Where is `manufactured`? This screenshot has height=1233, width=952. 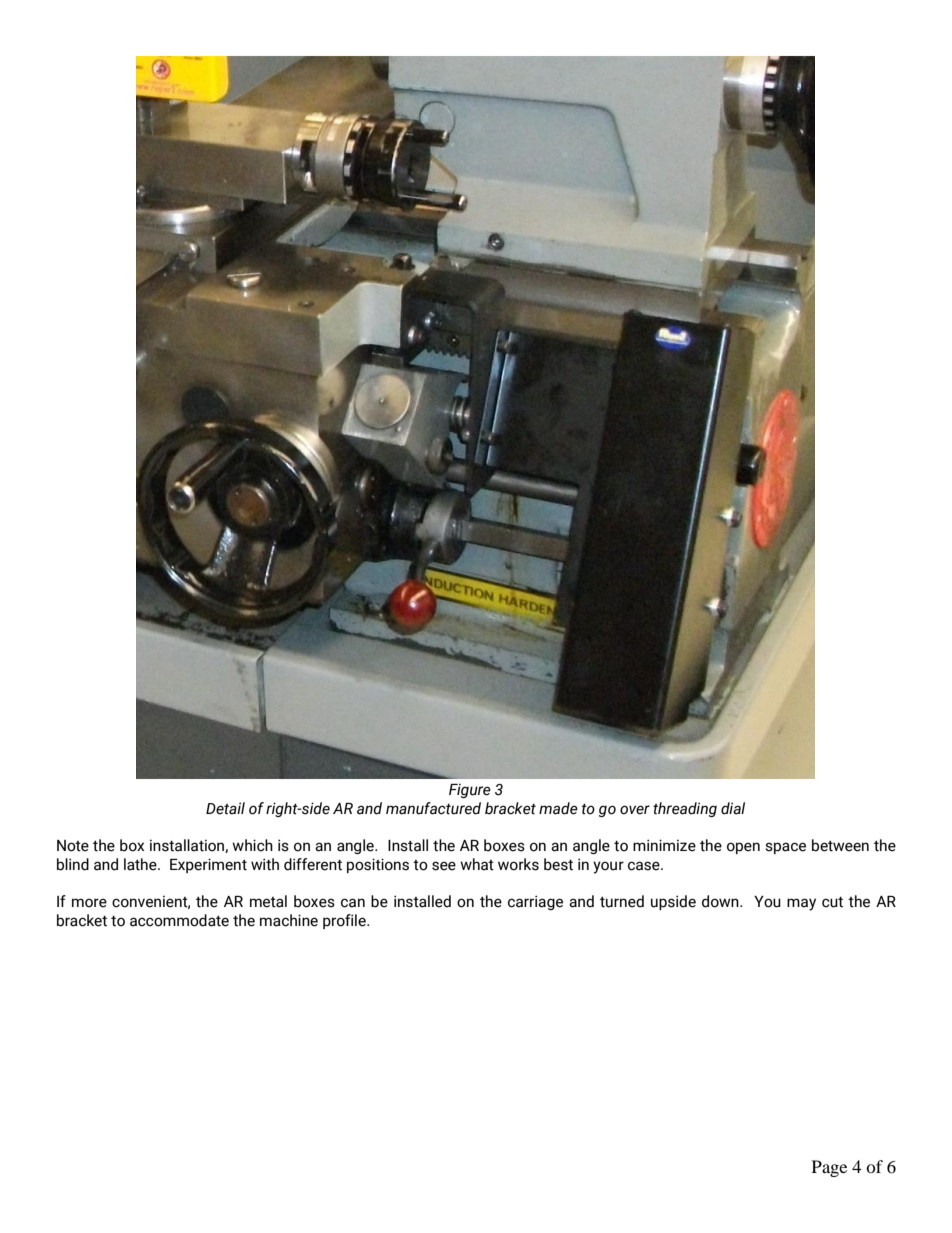 manufactured is located at coordinates (433, 808).
